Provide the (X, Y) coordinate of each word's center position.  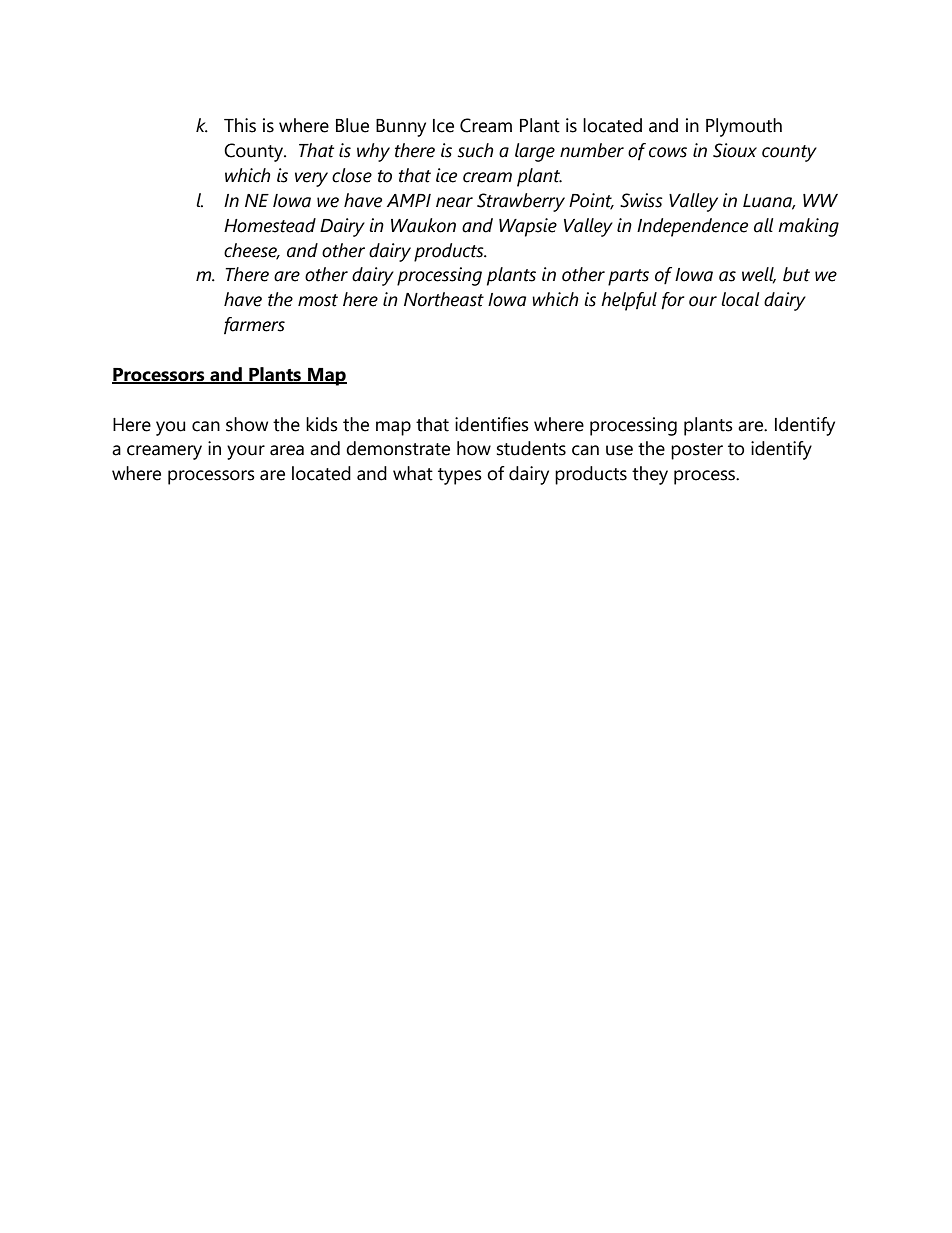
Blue (352, 125)
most (318, 300)
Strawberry (521, 202)
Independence (692, 227)
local (740, 299)
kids (322, 424)
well (759, 275)
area (287, 450)
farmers (254, 325)
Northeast (444, 299)
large (535, 152)
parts (628, 277)
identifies (492, 424)
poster (697, 451)
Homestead (270, 225)
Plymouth (744, 127)
